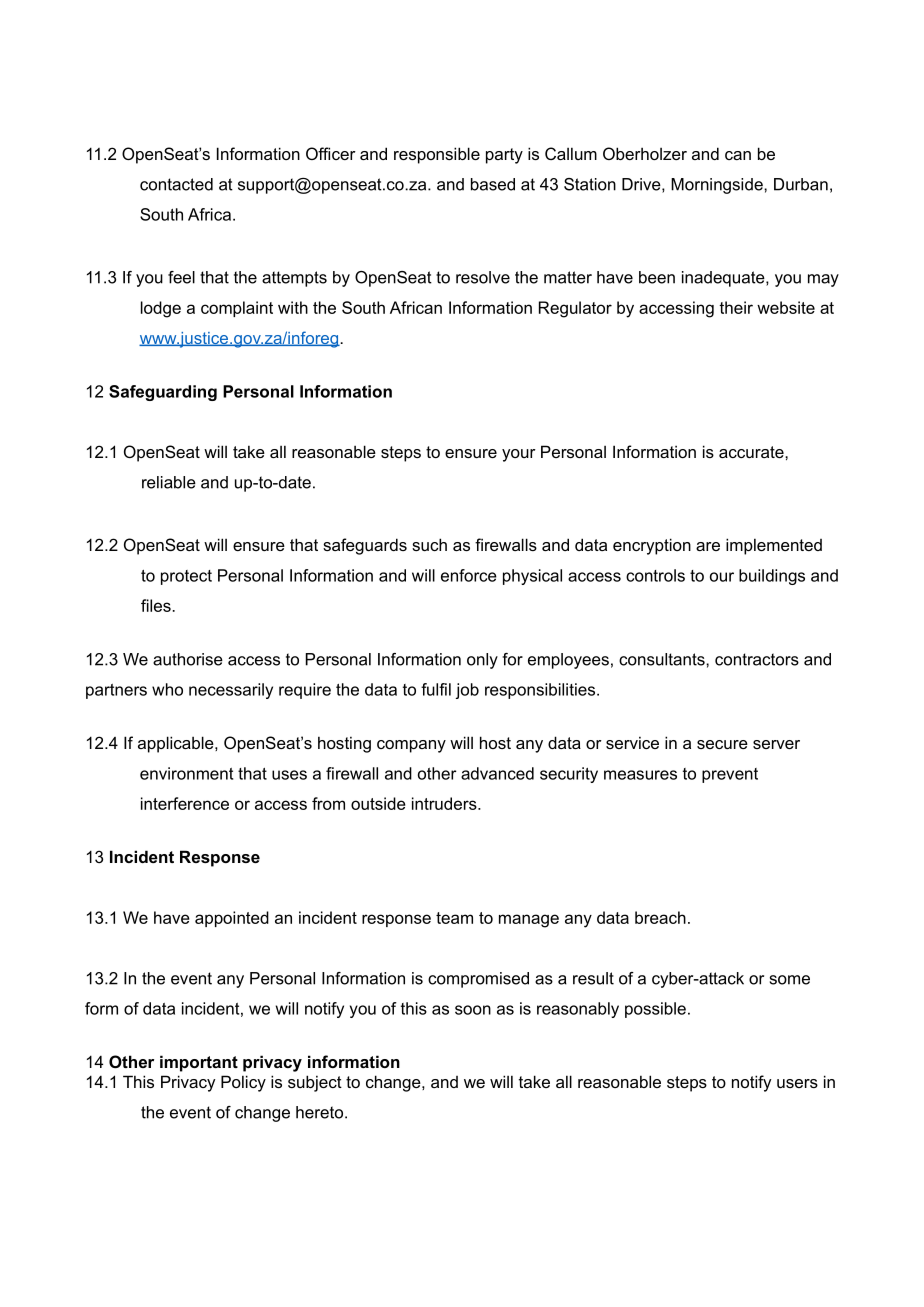 The image size is (924, 1307). Describe the element at coordinates (801, 184) in the page. I see `Durban` at that location.
